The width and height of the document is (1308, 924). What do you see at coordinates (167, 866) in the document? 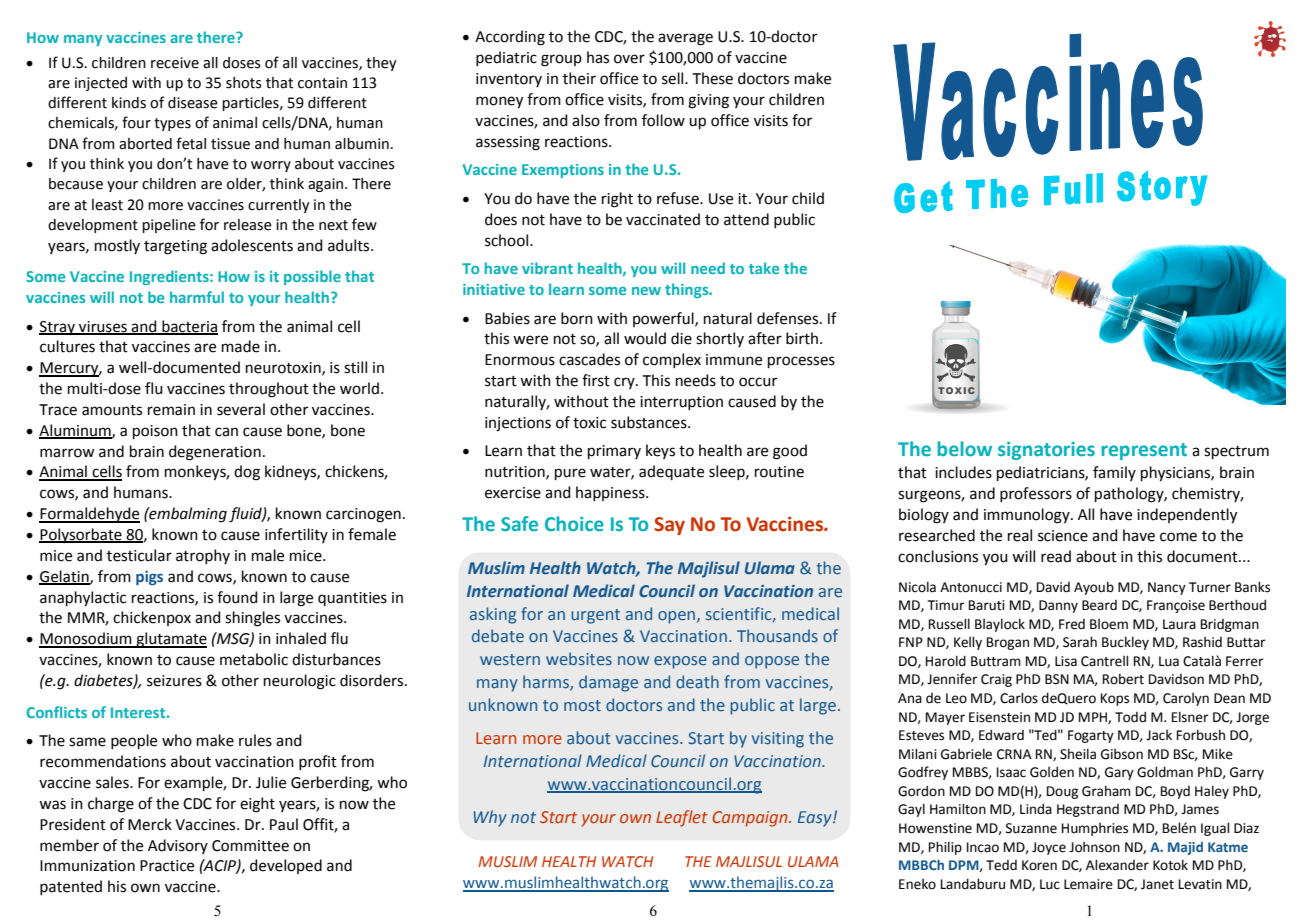
I see `Practice` at bounding box center [167, 866].
